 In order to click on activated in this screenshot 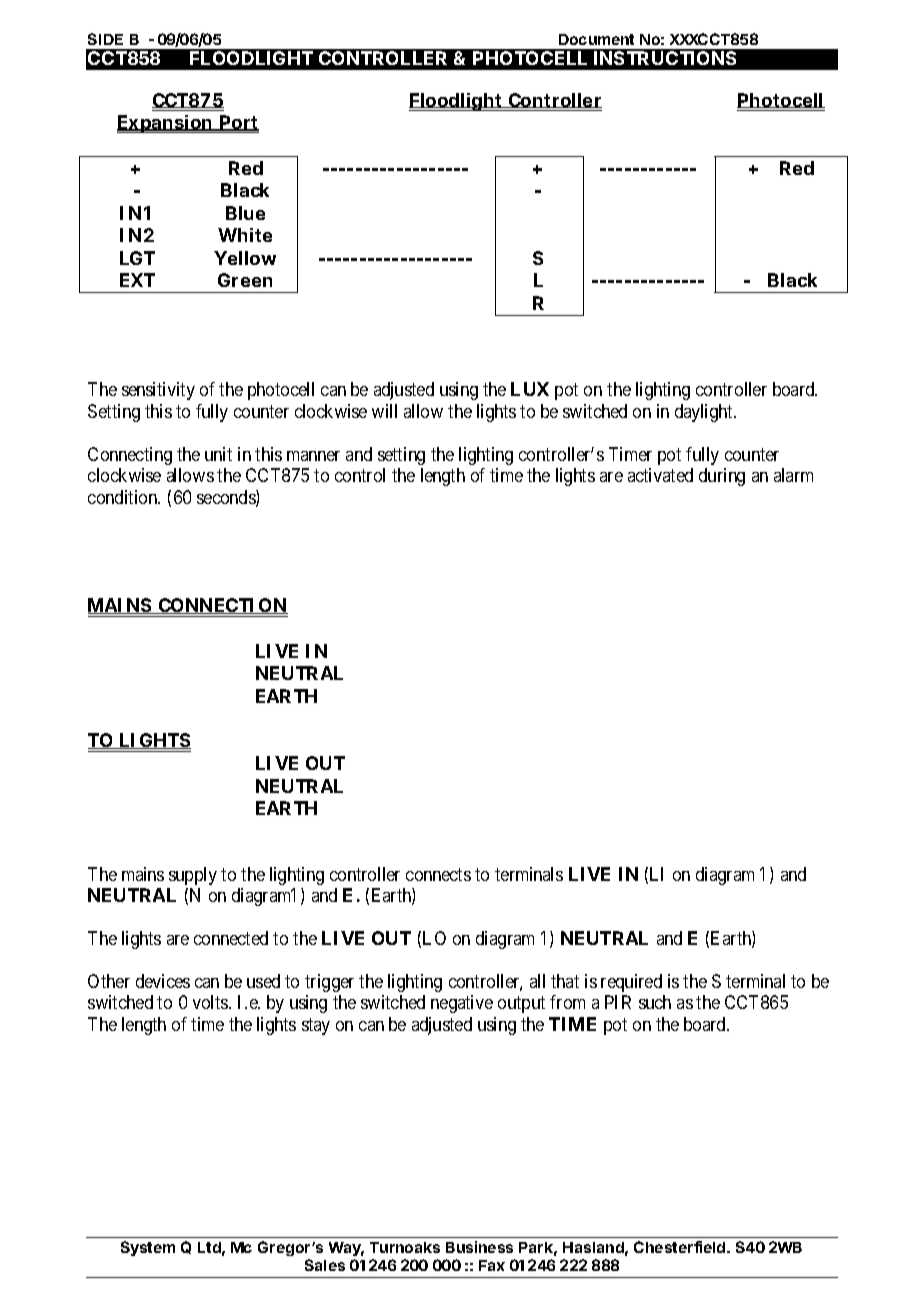, I will do `click(660, 475)`.
